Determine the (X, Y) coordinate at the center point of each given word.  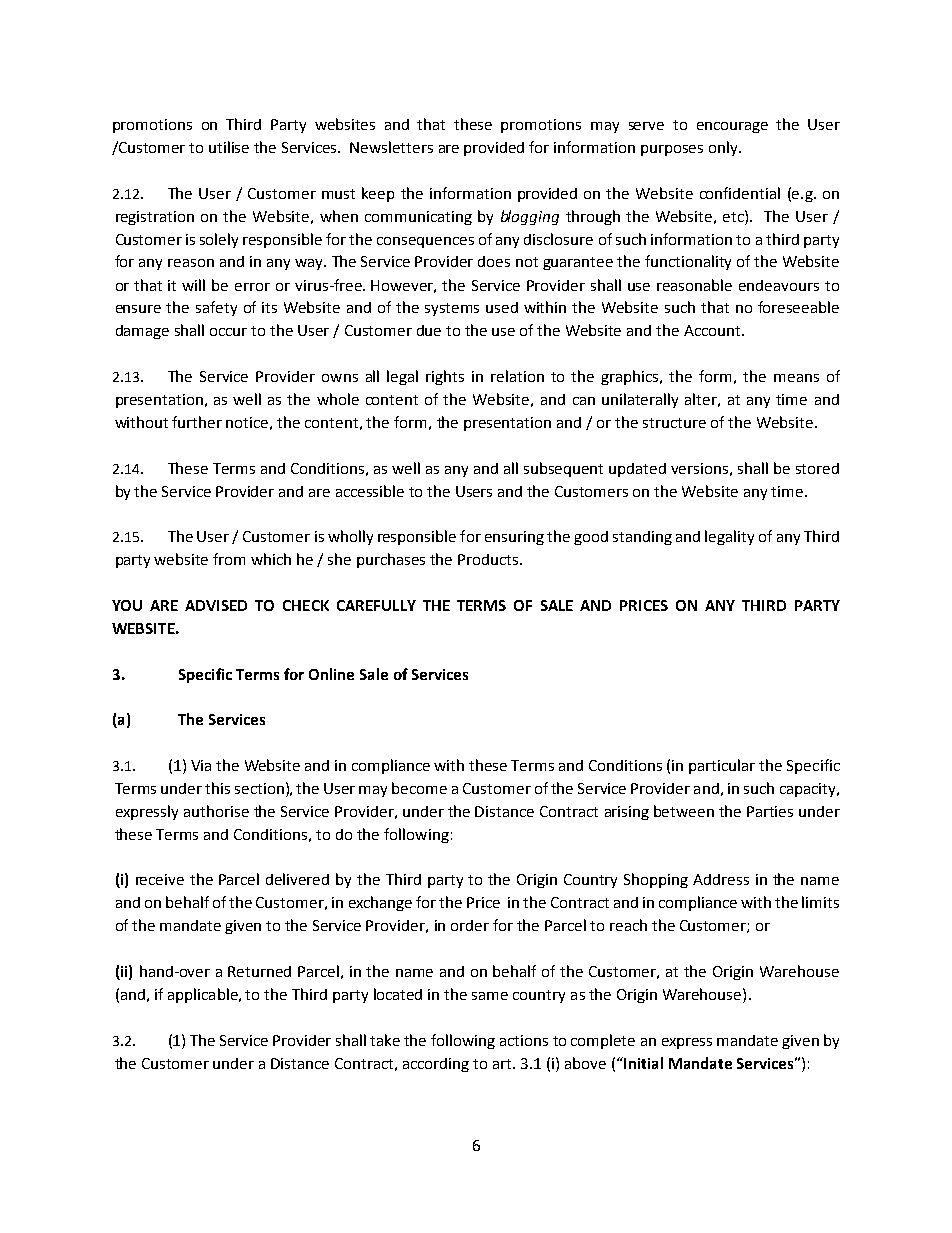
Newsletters (391, 147)
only (724, 148)
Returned (259, 971)
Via (201, 765)
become (419, 788)
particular (722, 766)
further (197, 422)
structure (674, 423)
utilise (229, 147)
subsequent (563, 469)
